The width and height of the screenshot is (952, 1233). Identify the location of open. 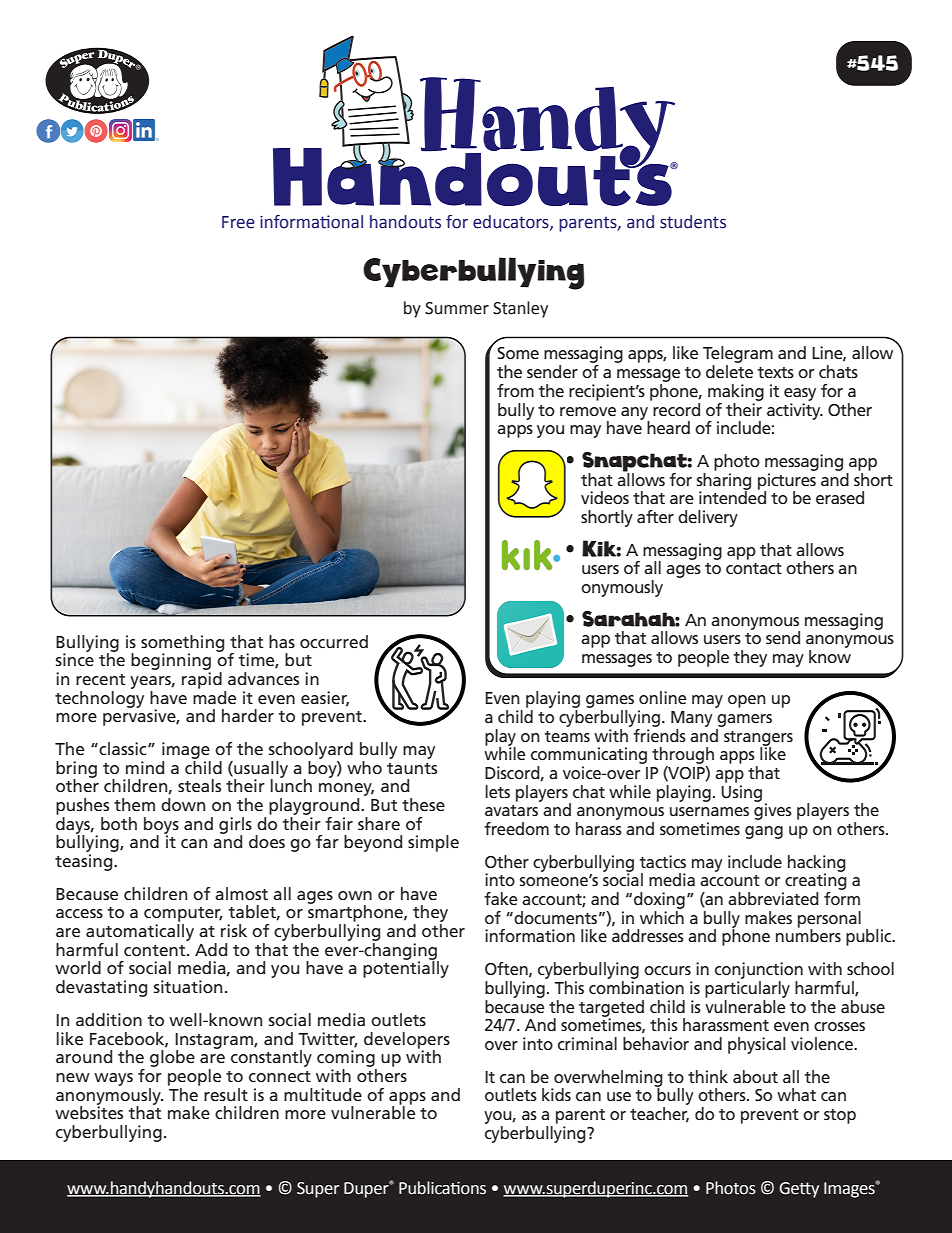
(747, 701).
